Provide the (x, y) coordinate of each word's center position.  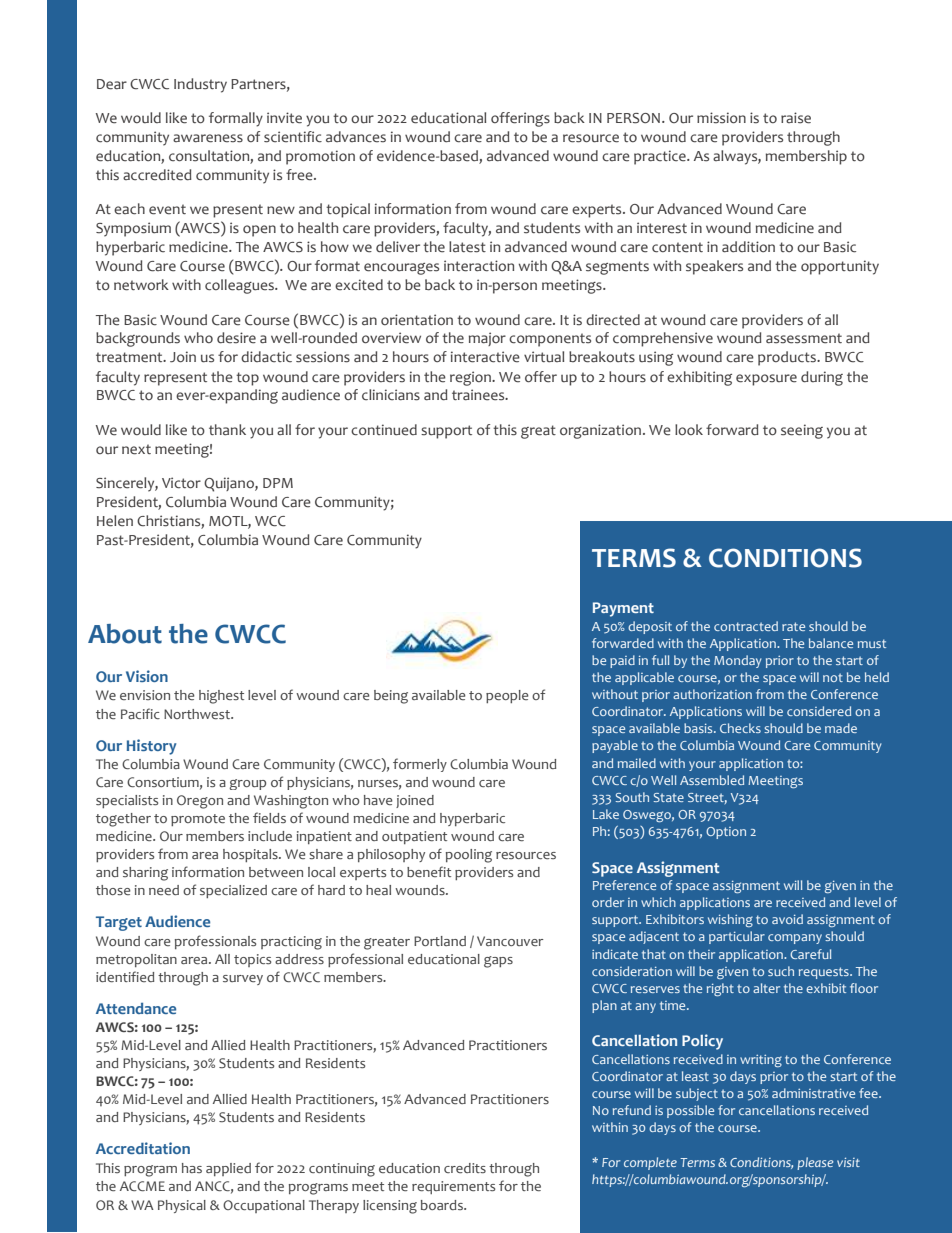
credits (465, 1168)
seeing (802, 431)
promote (198, 820)
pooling (469, 856)
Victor (181, 483)
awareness (208, 138)
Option (726, 833)
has (192, 1168)
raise (796, 118)
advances (356, 137)
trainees (479, 395)
